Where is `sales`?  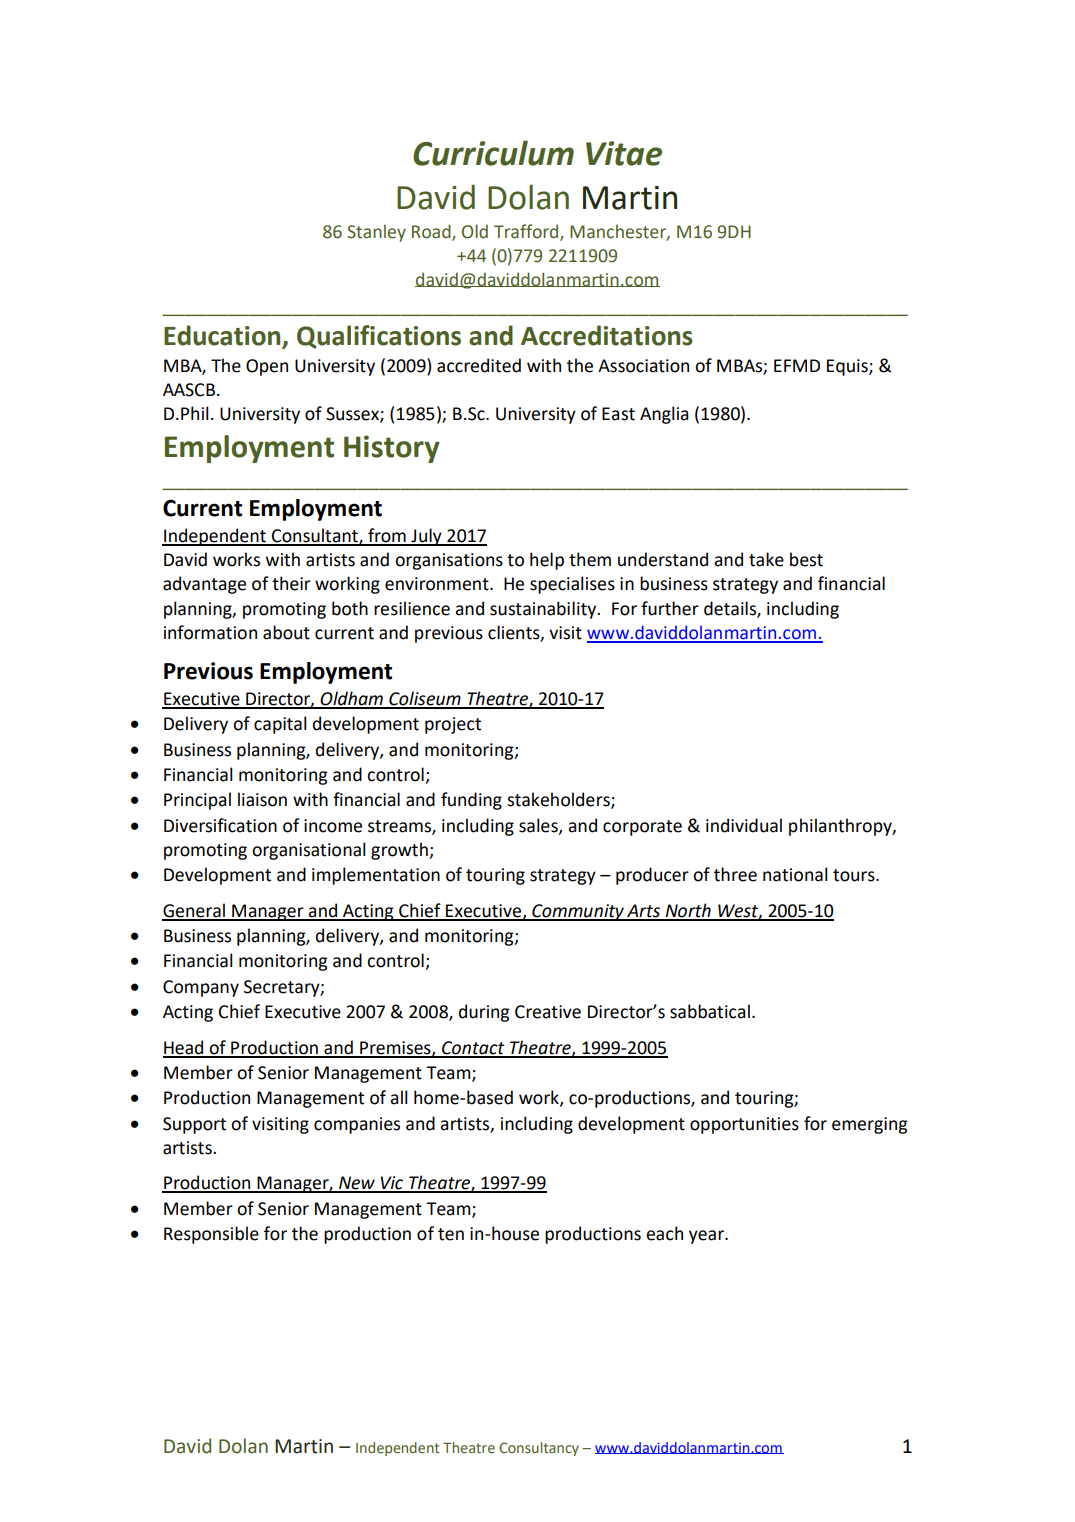
sales is located at coordinates (539, 826).
